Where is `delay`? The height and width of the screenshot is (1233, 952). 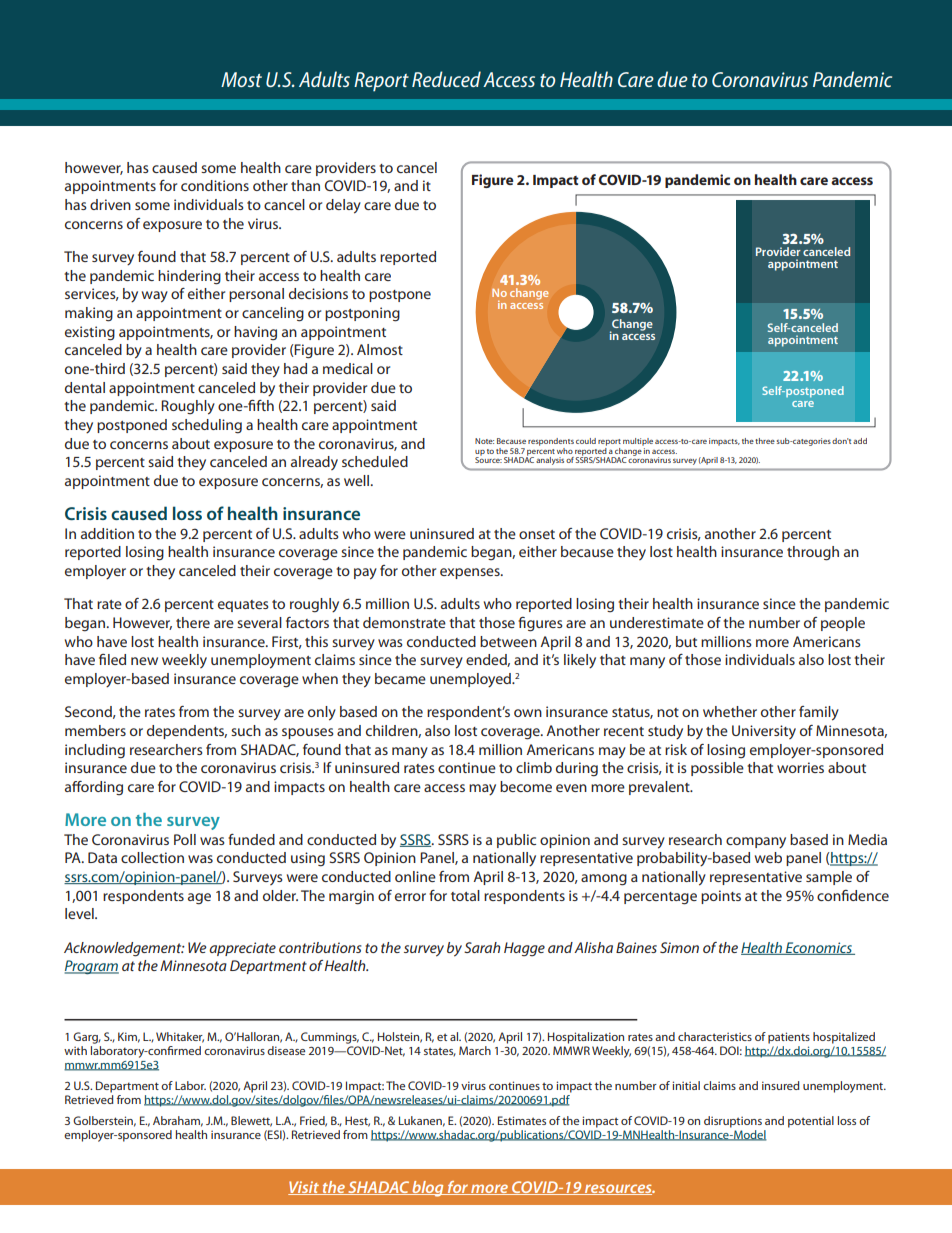
delay is located at coordinates (343, 206).
